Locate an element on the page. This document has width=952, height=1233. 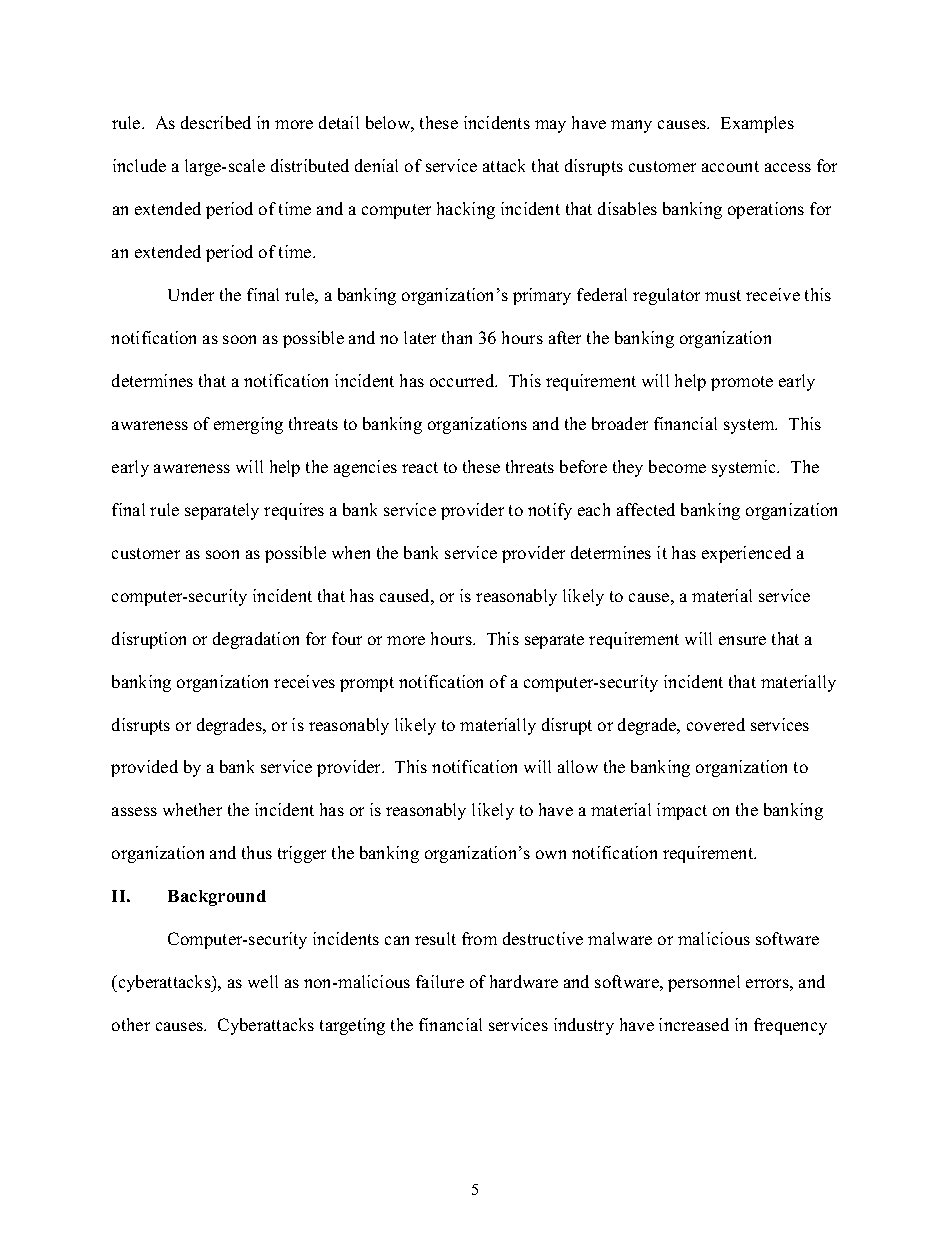
covered is located at coordinates (716, 724).
